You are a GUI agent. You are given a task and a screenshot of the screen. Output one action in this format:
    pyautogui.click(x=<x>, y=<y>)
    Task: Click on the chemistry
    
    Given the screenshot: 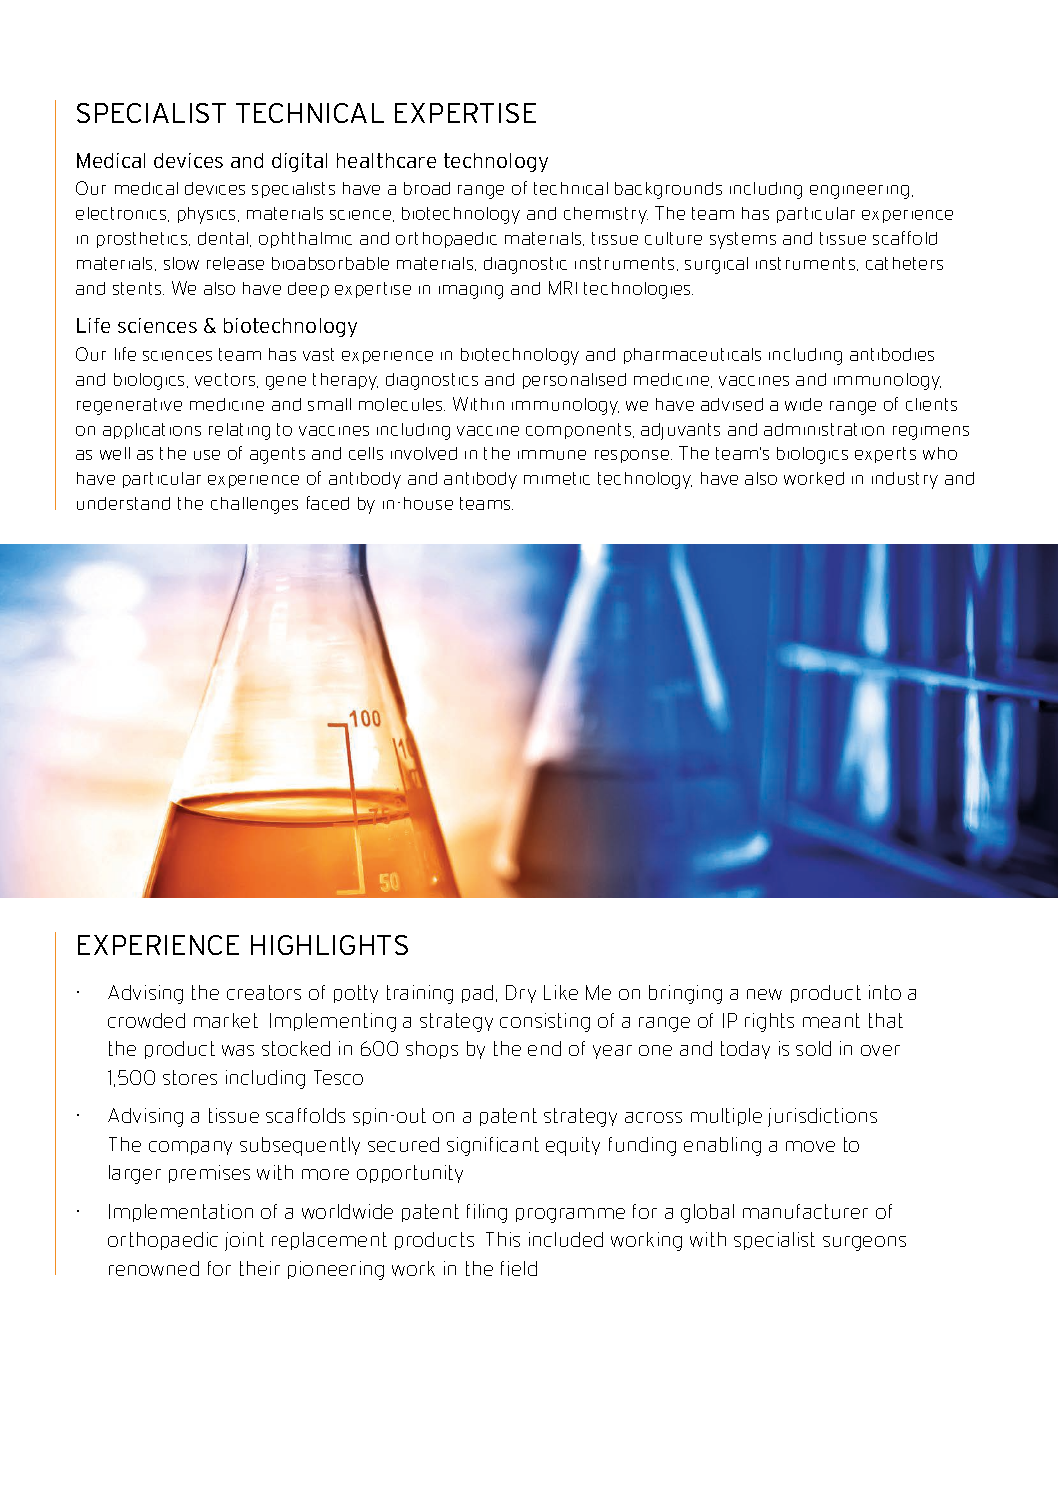 What is the action you would take?
    pyautogui.click(x=606, y=215)
